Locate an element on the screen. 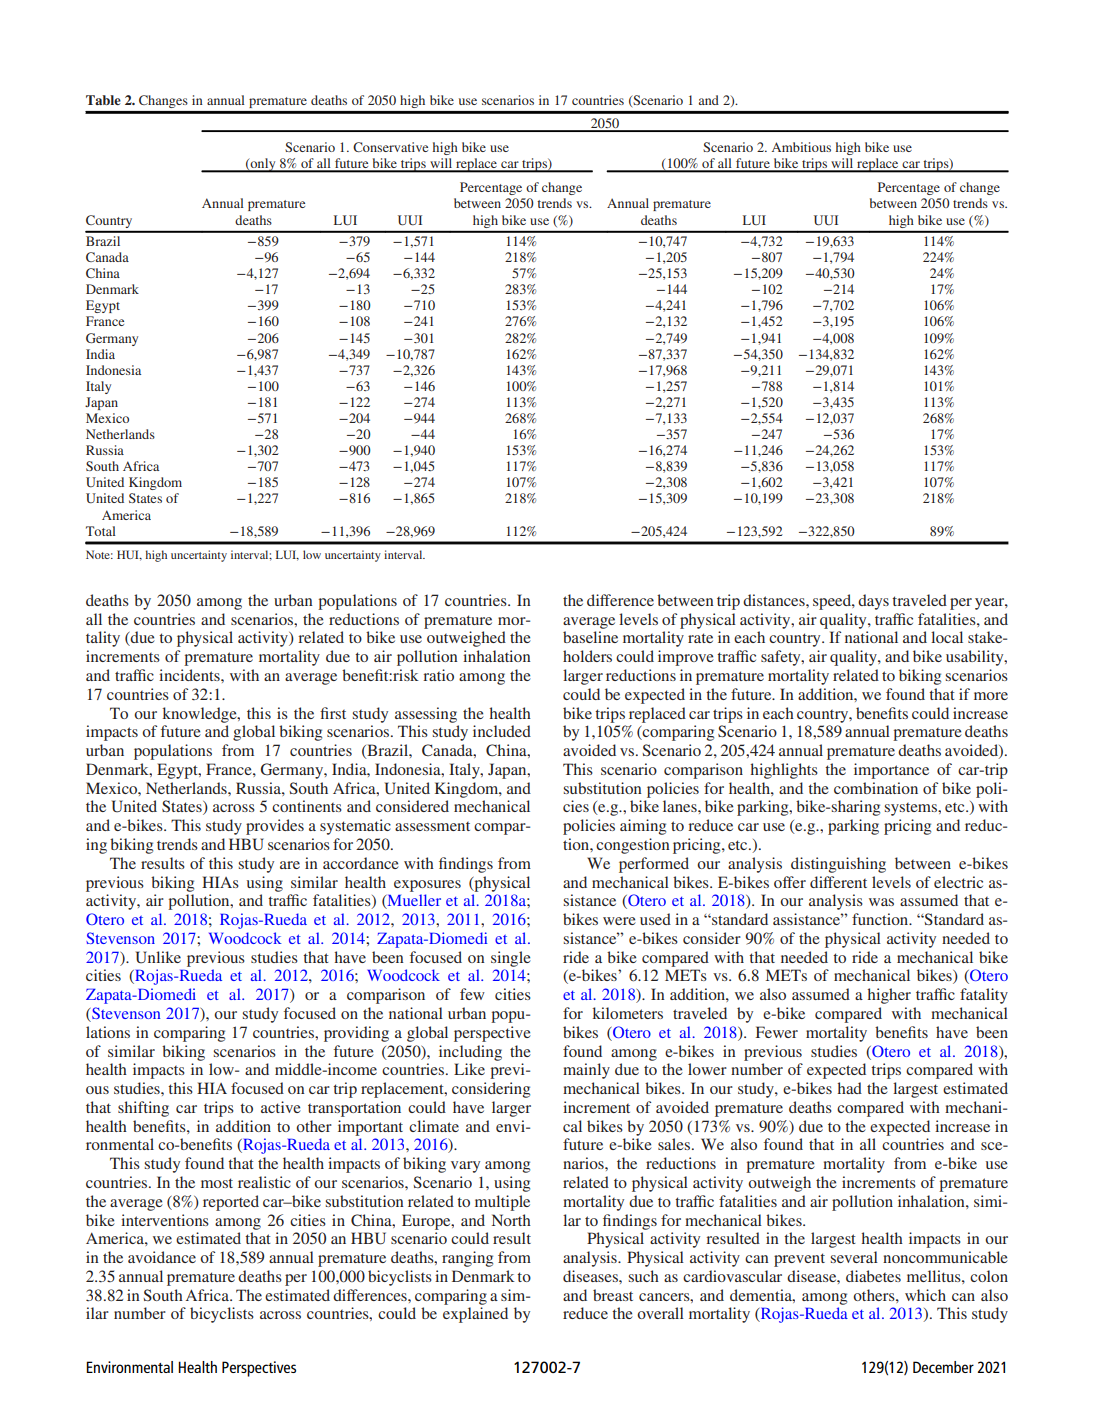 Image resolution: width=1094 pixels, height=1416 pixels. baseline is located at coordinates (590, 637).
